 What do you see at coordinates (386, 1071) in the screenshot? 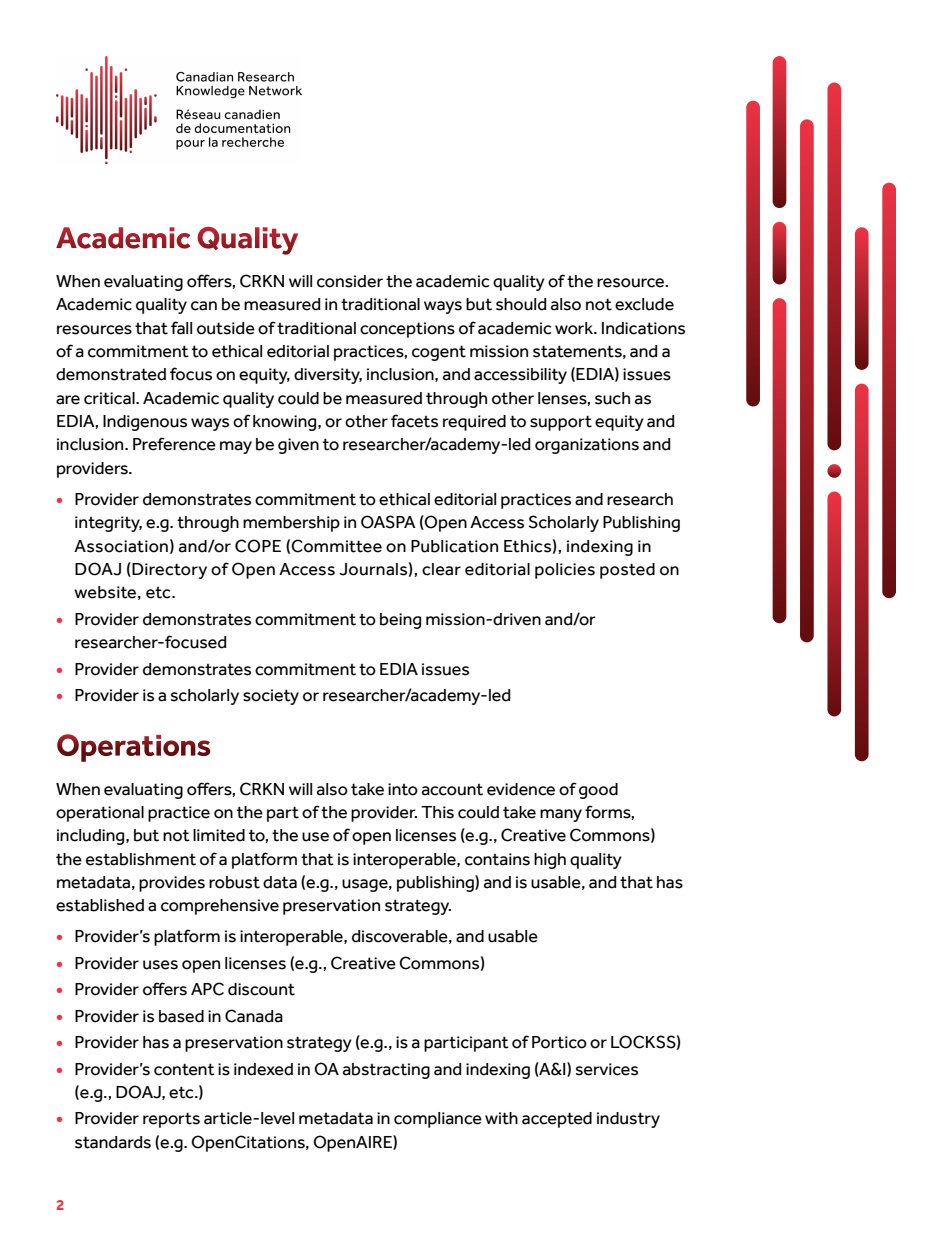
I see `abstracting` at bounding box center [386, 1071].
